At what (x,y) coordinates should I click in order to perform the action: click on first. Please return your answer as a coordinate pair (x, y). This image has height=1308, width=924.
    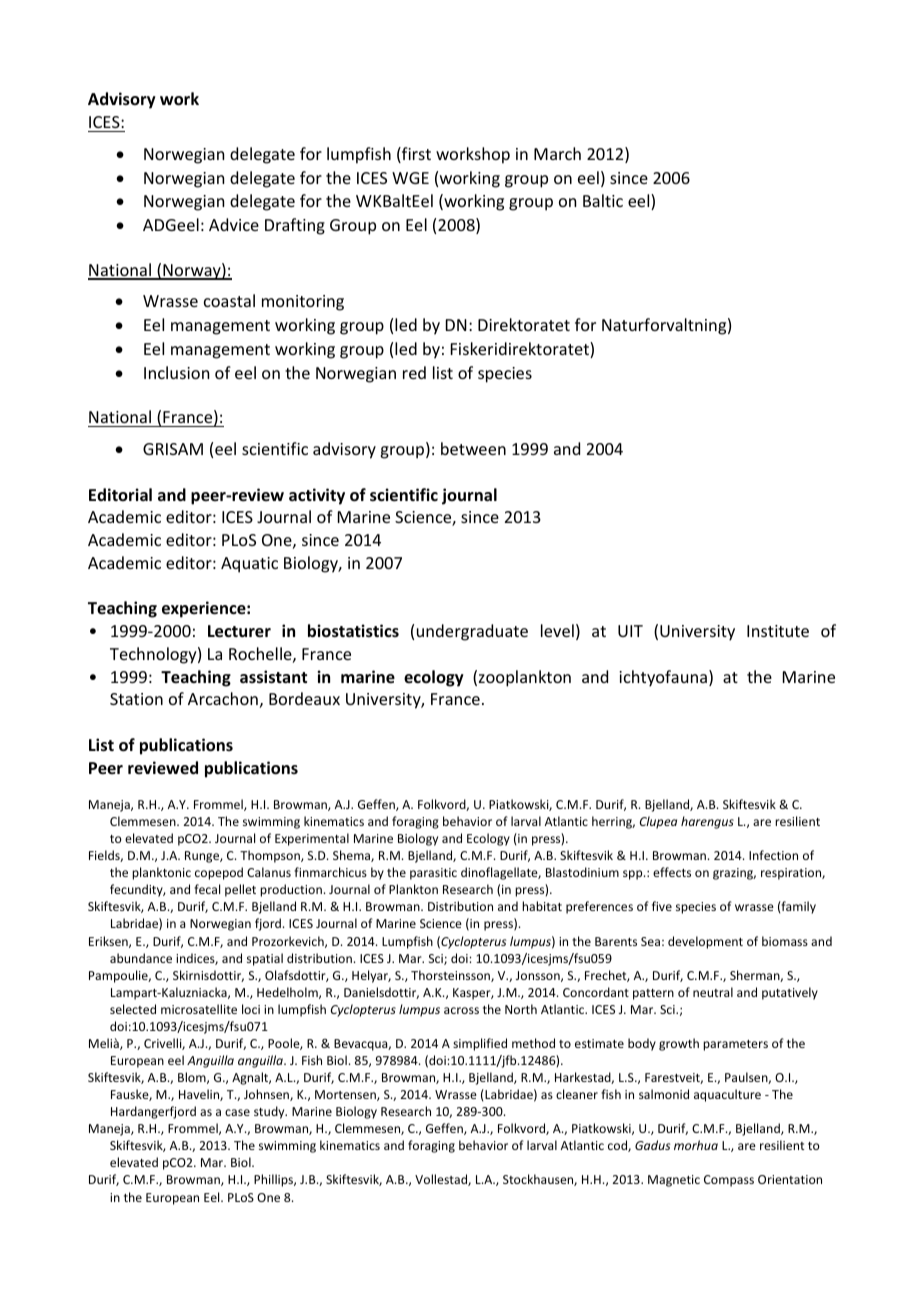
    Looking at the image, I should click on (415, 155).
